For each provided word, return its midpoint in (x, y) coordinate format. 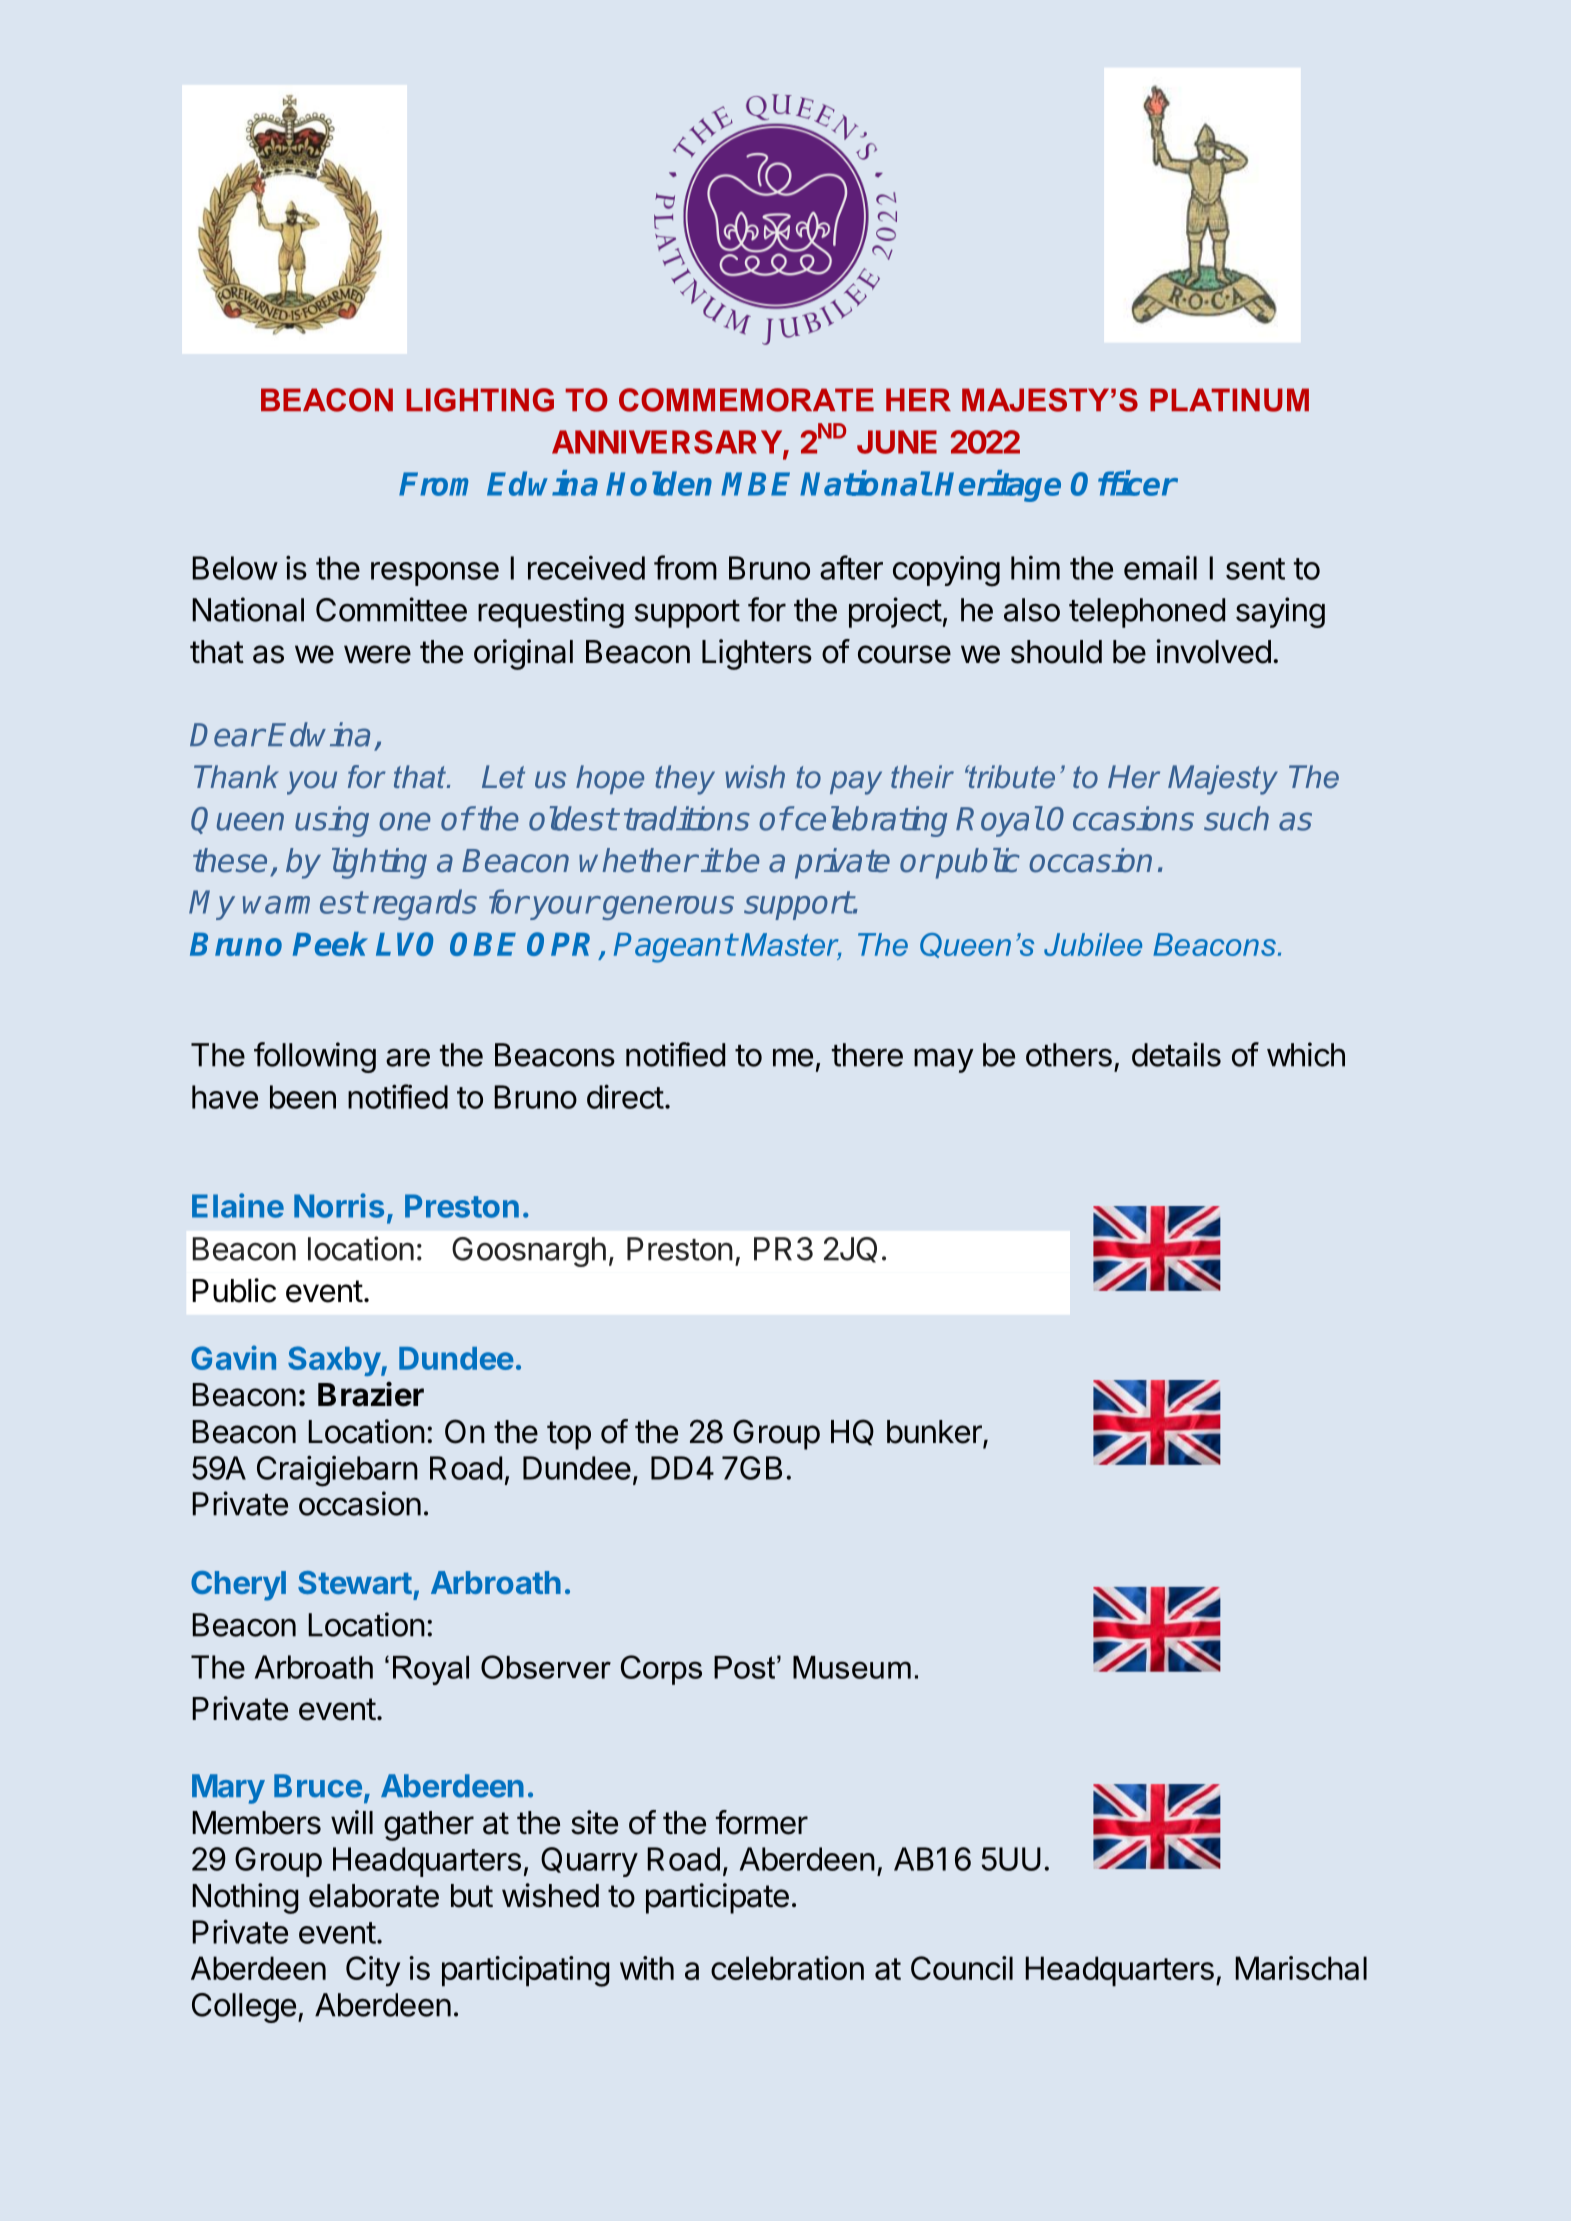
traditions (687, 818)
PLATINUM (1229, 400)
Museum (852, 1667)
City (373, 1971)
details (1176, 1054)
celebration (787, 1968)
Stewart (355, 1582)
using (332, 821)
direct (625, 1096)
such (1236, 818)
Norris (339, 1205)
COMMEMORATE (746, 400)
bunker (935, 1433)
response (435, 574)
